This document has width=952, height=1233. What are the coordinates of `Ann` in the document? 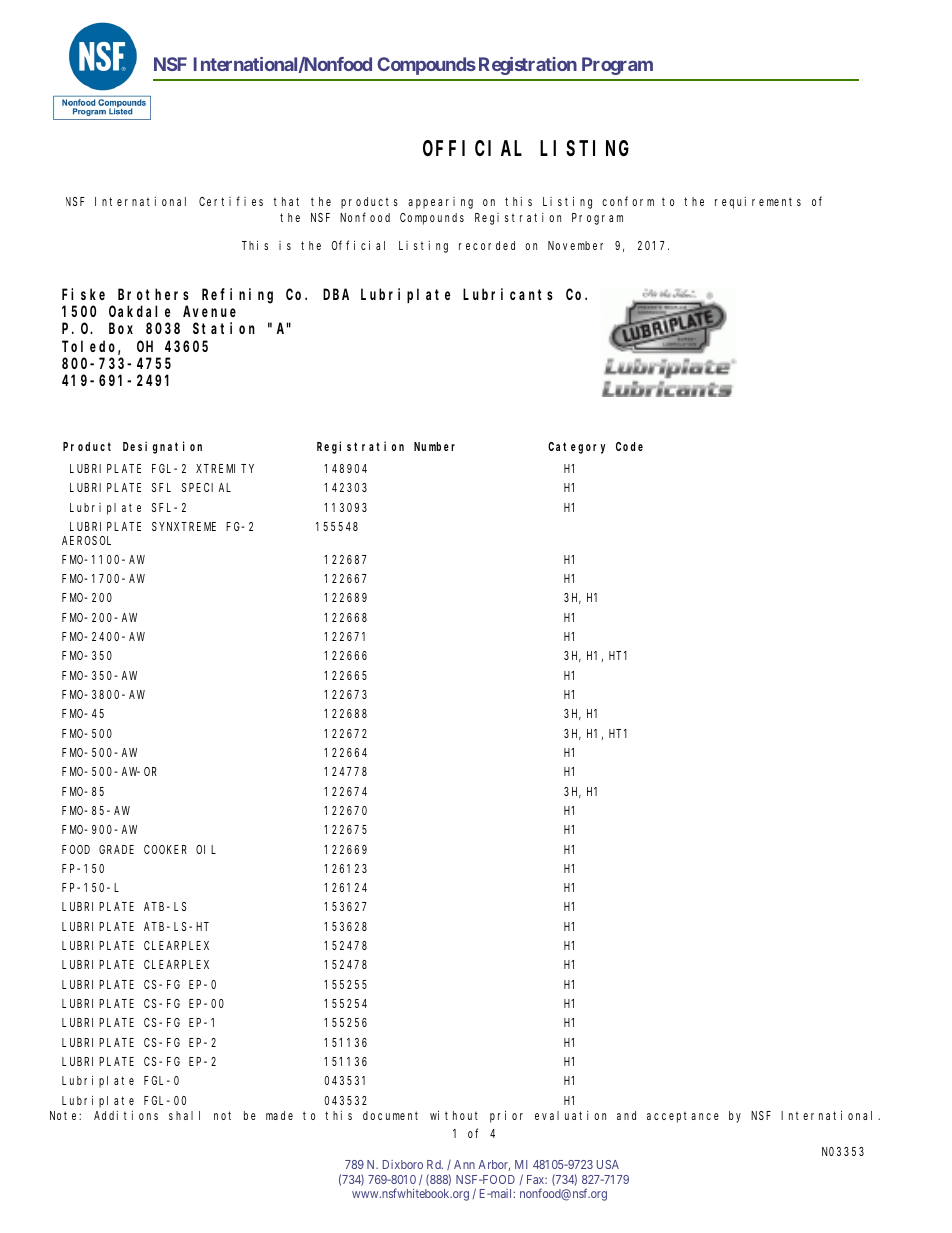 It's located at (464, 1164).
